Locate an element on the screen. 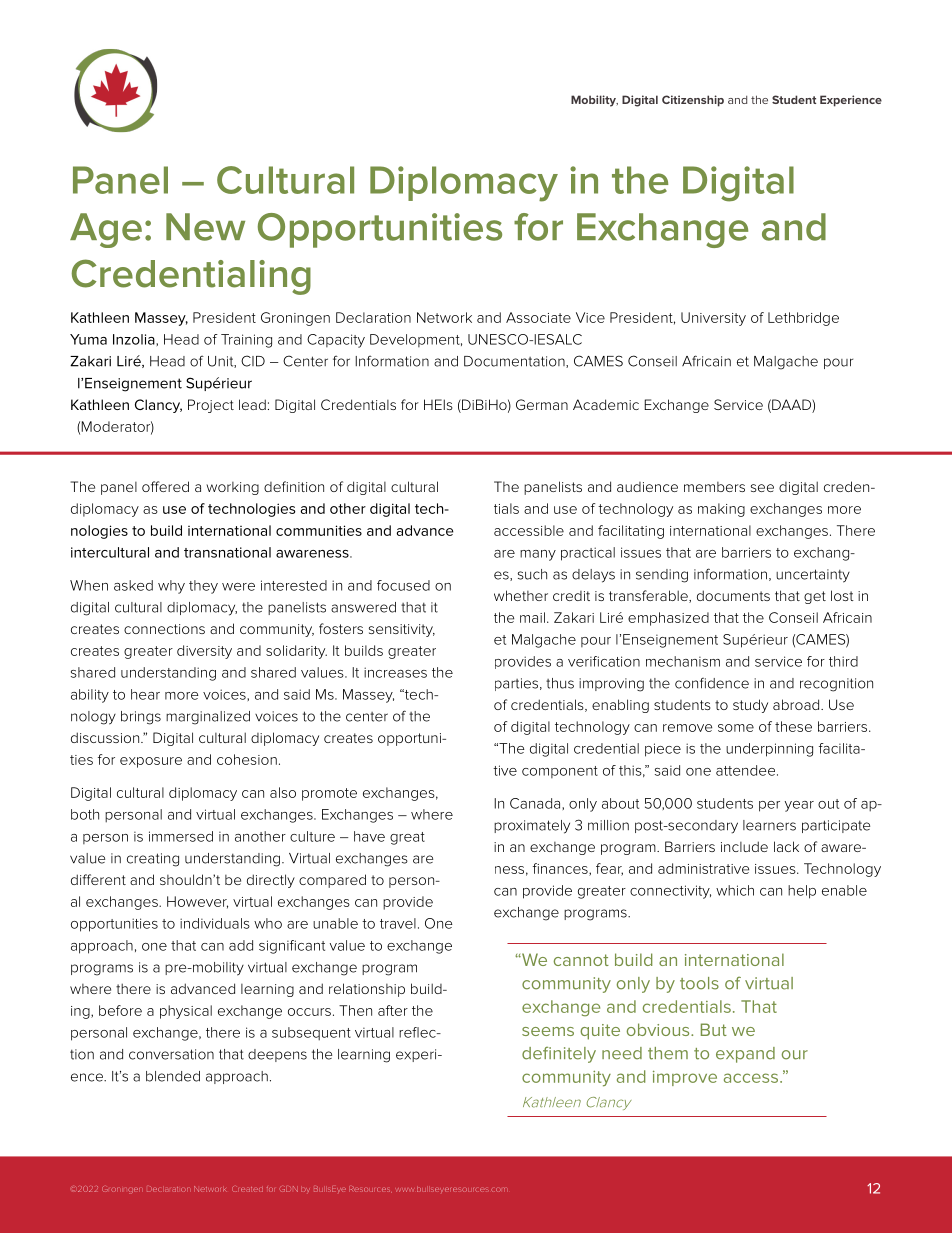 Image resolution: width=952 pixels, height=1233 pixels. However is located at coordinates (197, 902).
